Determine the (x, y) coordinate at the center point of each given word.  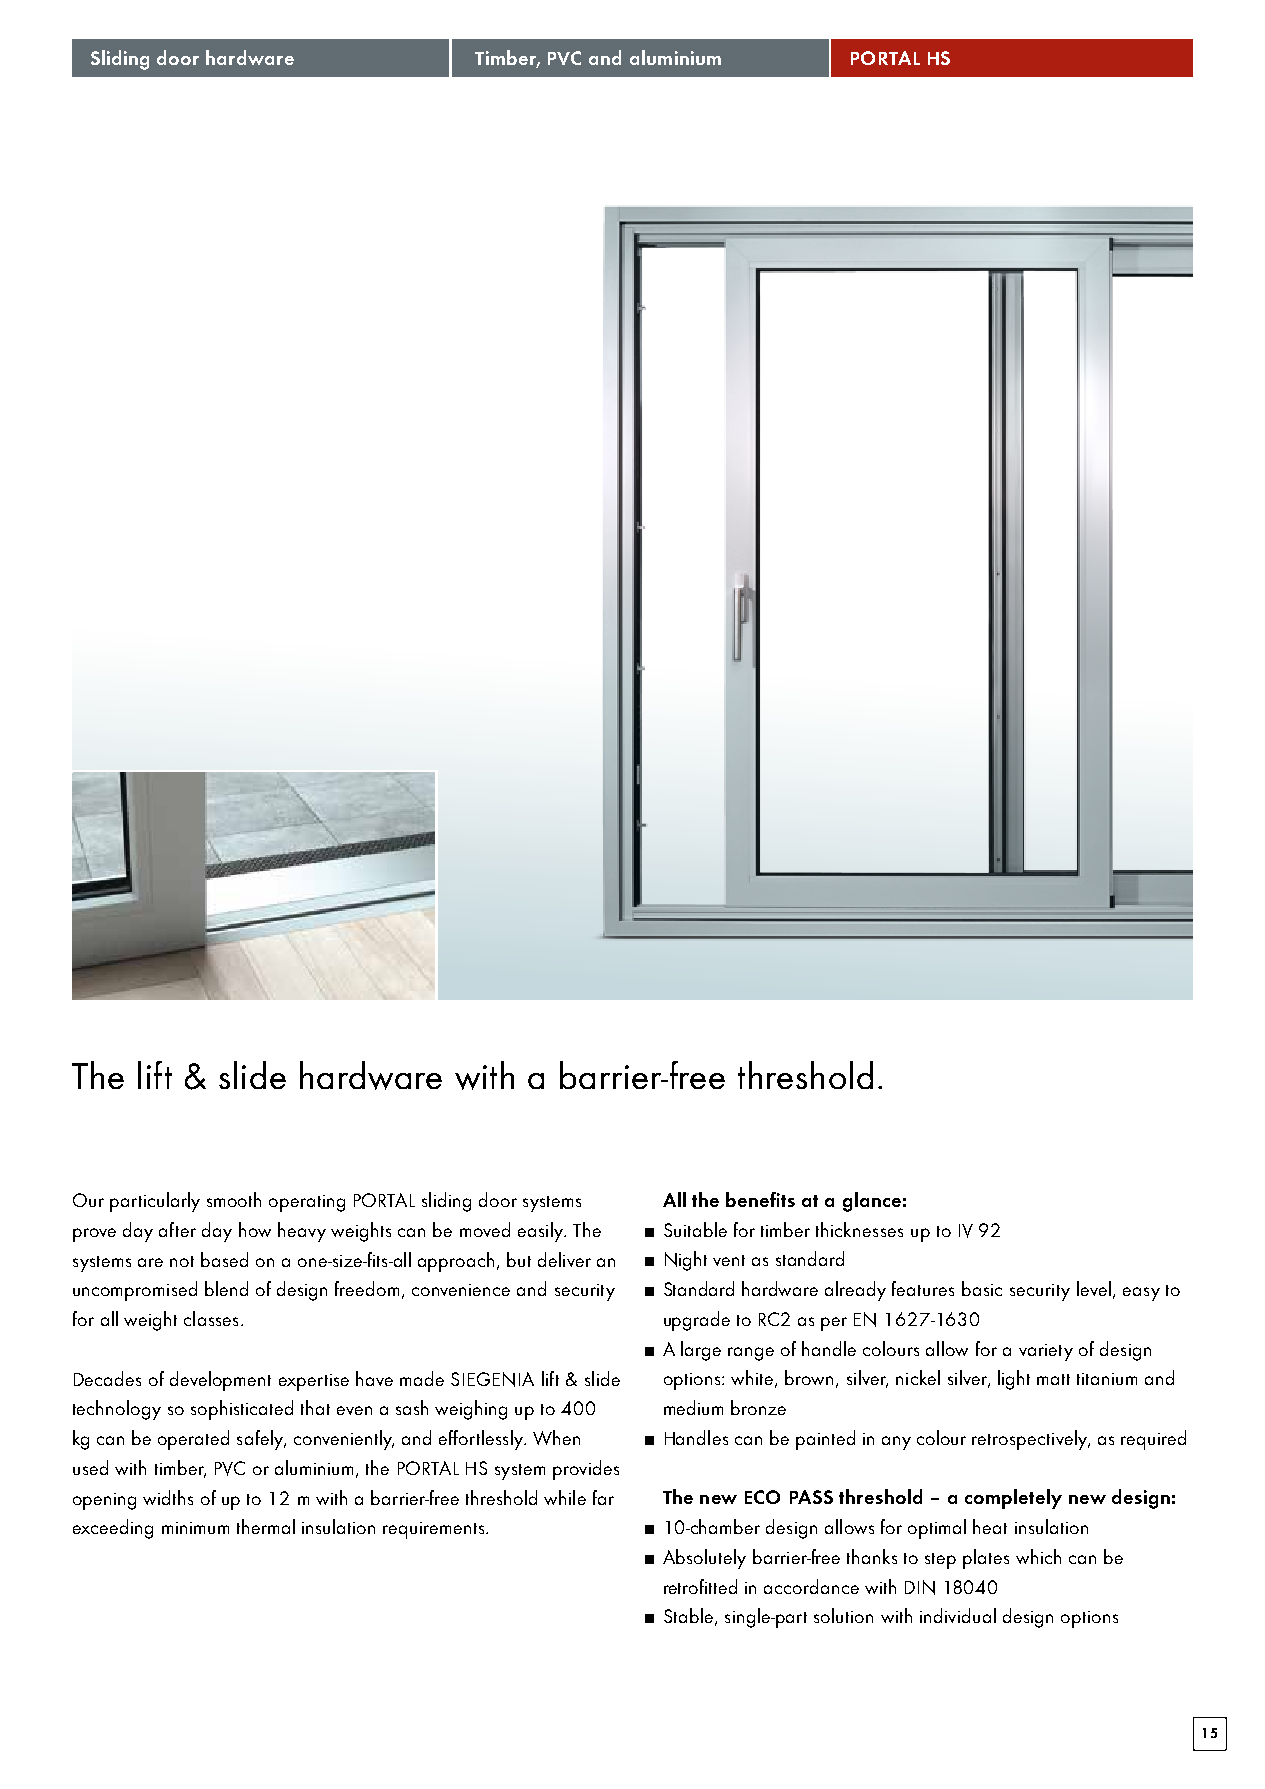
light (1014, 1380)
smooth (234, 1199)
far (603, 1497)
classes (211, 1318)
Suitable (695, 1229)
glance (872, 1202)
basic (982, 1288)
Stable (688, 1615)
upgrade (697, 1321)
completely (1013, 1499)
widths (168, 1497)
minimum (195, 1528)
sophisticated (242, 1410)
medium (693, 1407)
